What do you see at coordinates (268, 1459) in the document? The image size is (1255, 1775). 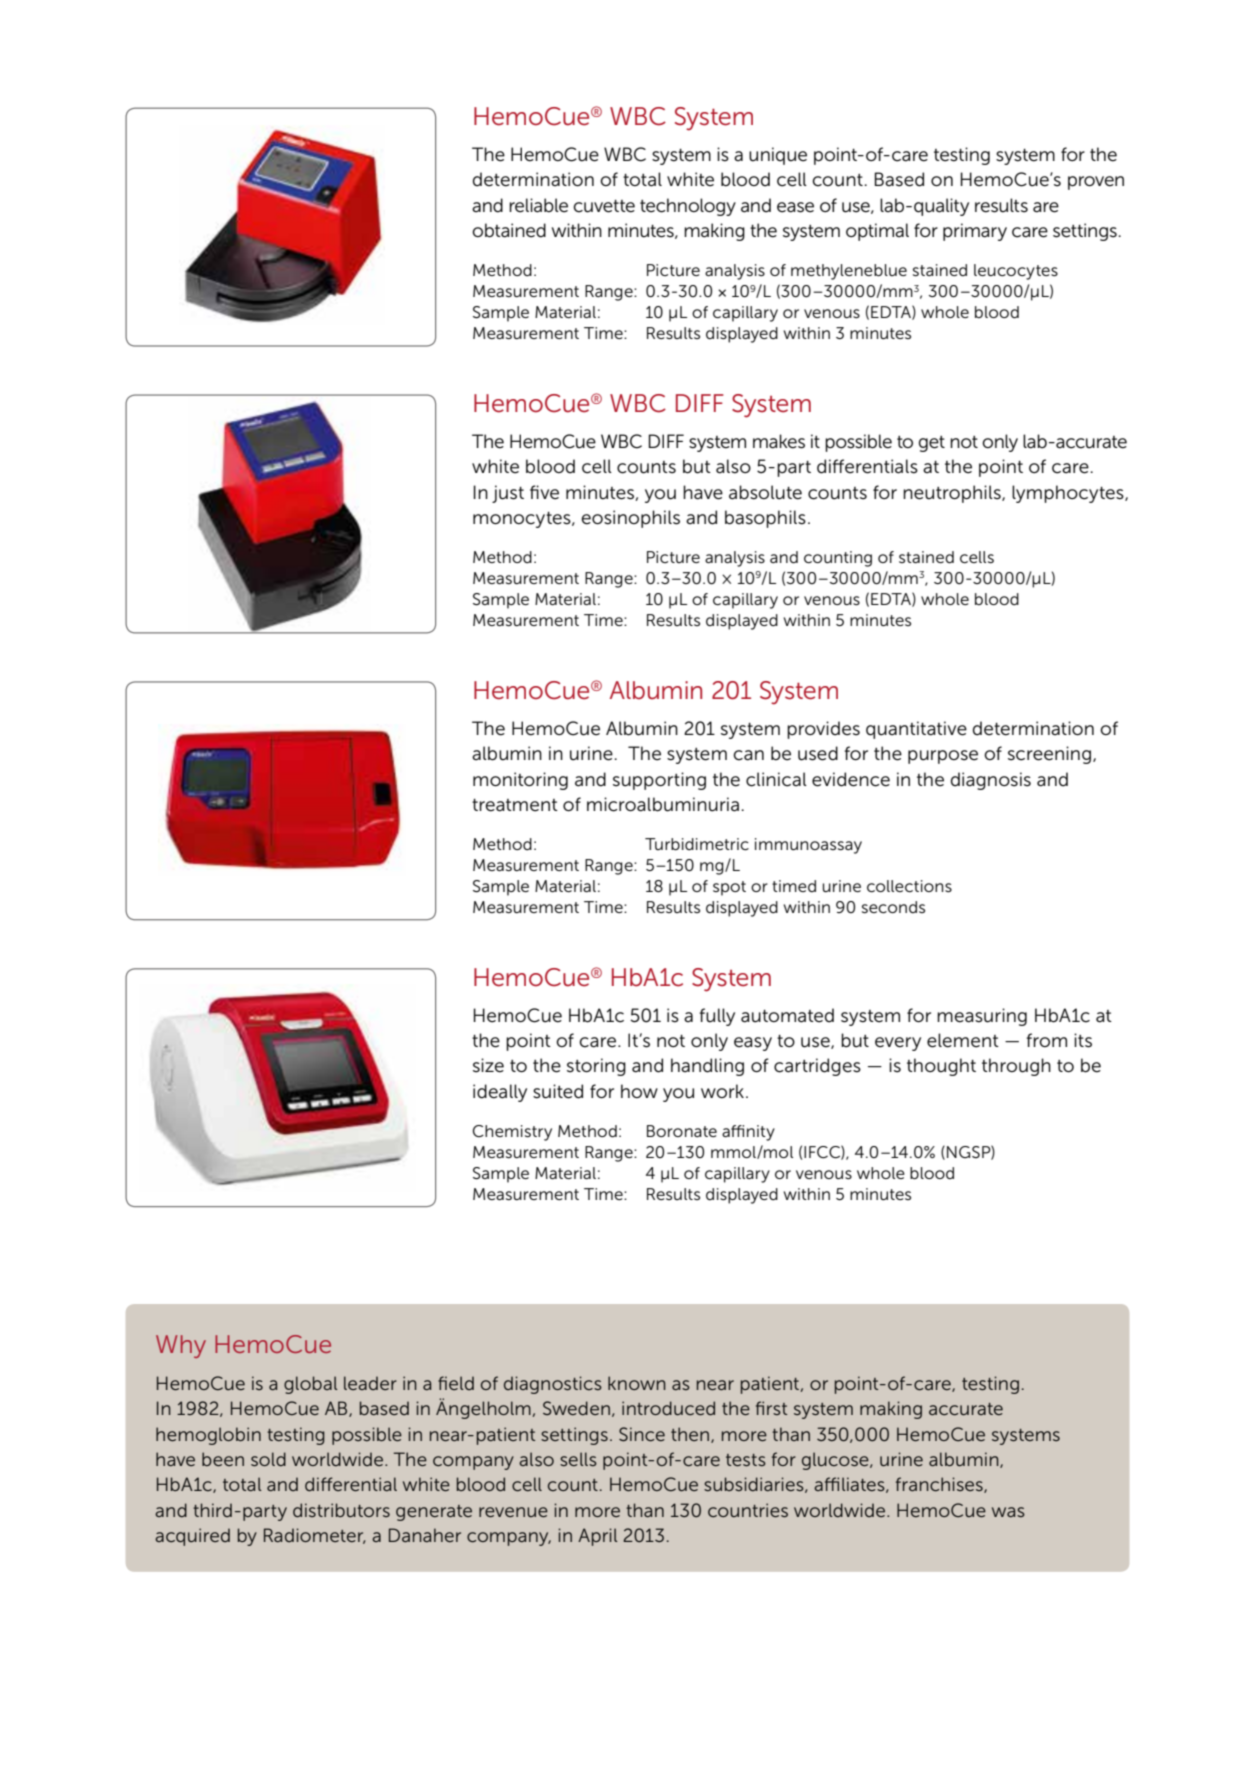 I see `sold` at bounding box center [268, 1459].
